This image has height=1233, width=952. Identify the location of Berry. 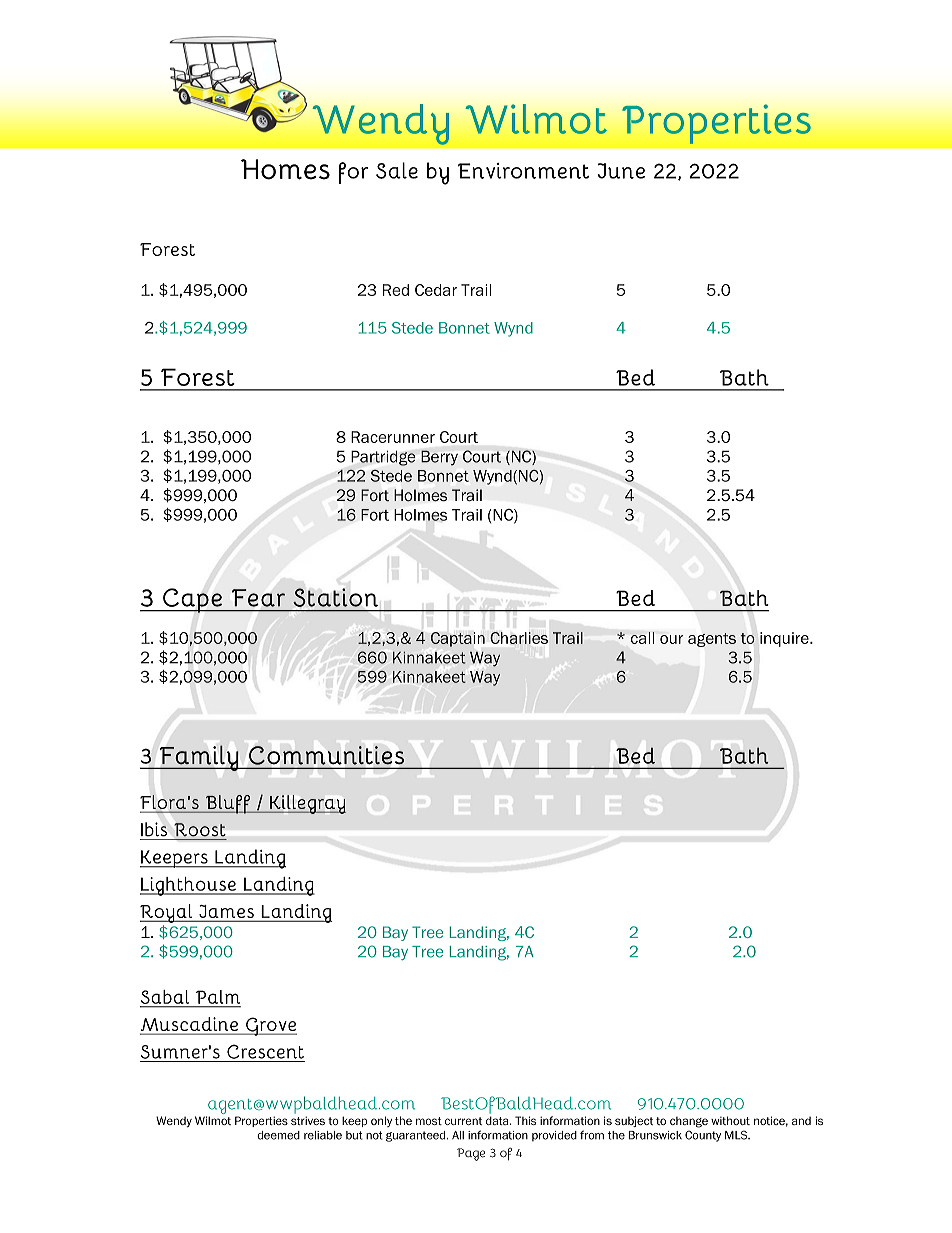
(439, 458).
